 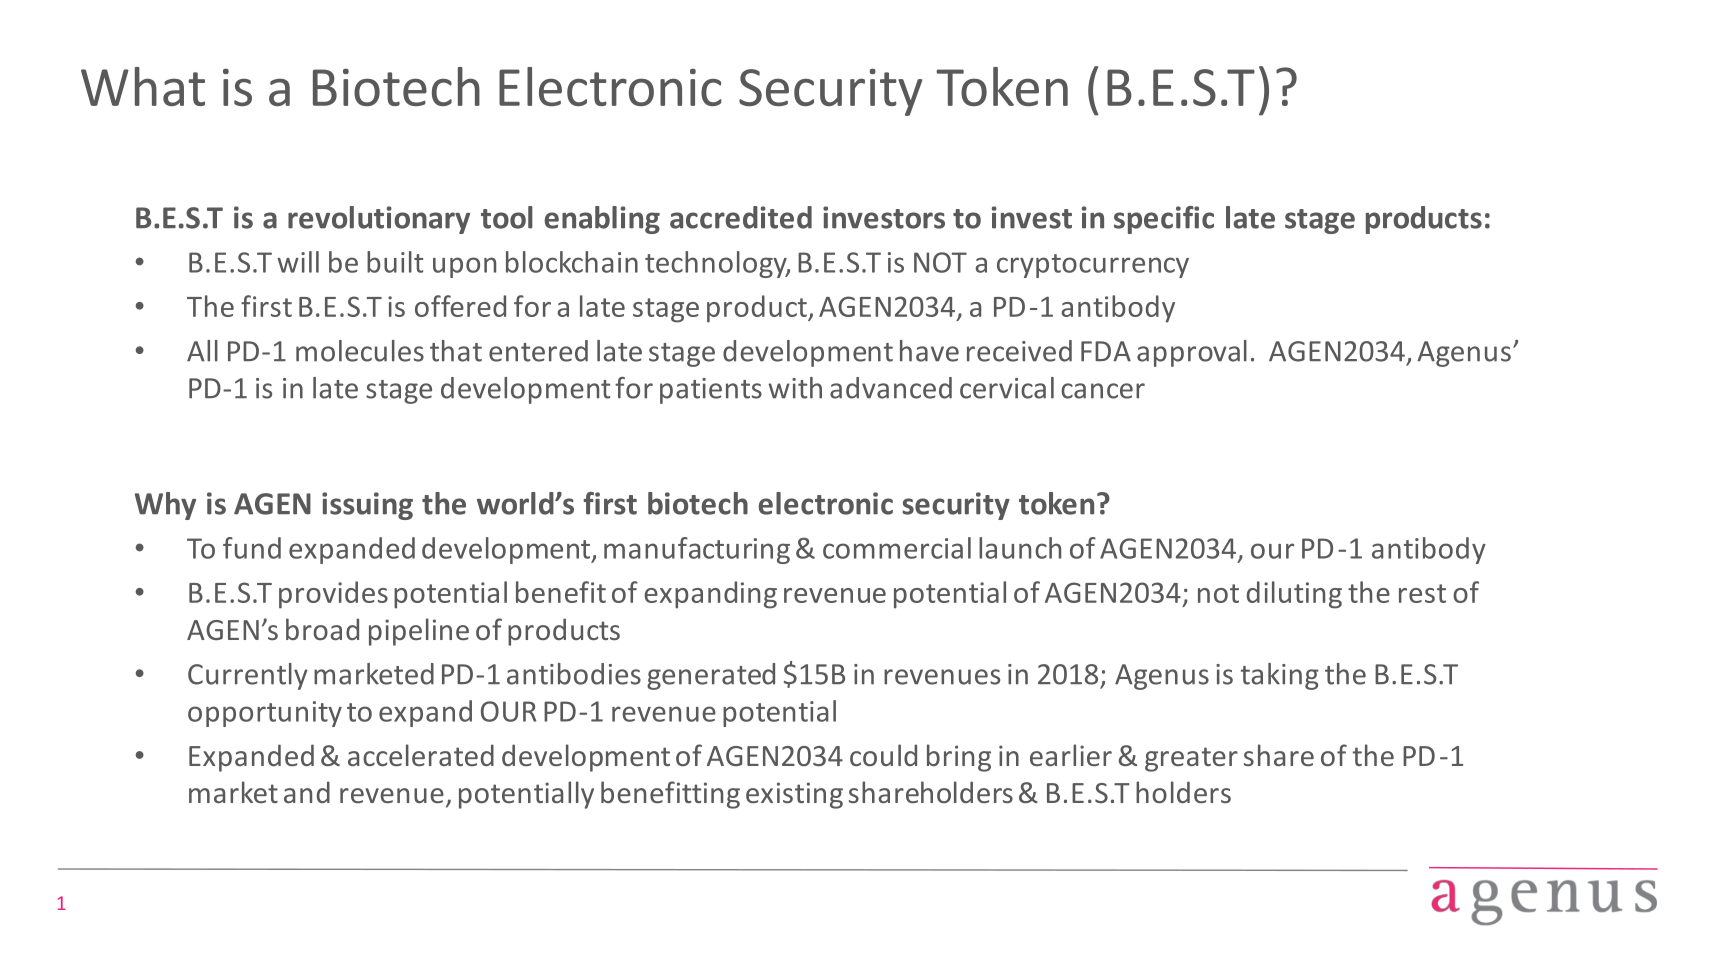 I want to click on cryptocurrency, so click(x=1093, y=266).
